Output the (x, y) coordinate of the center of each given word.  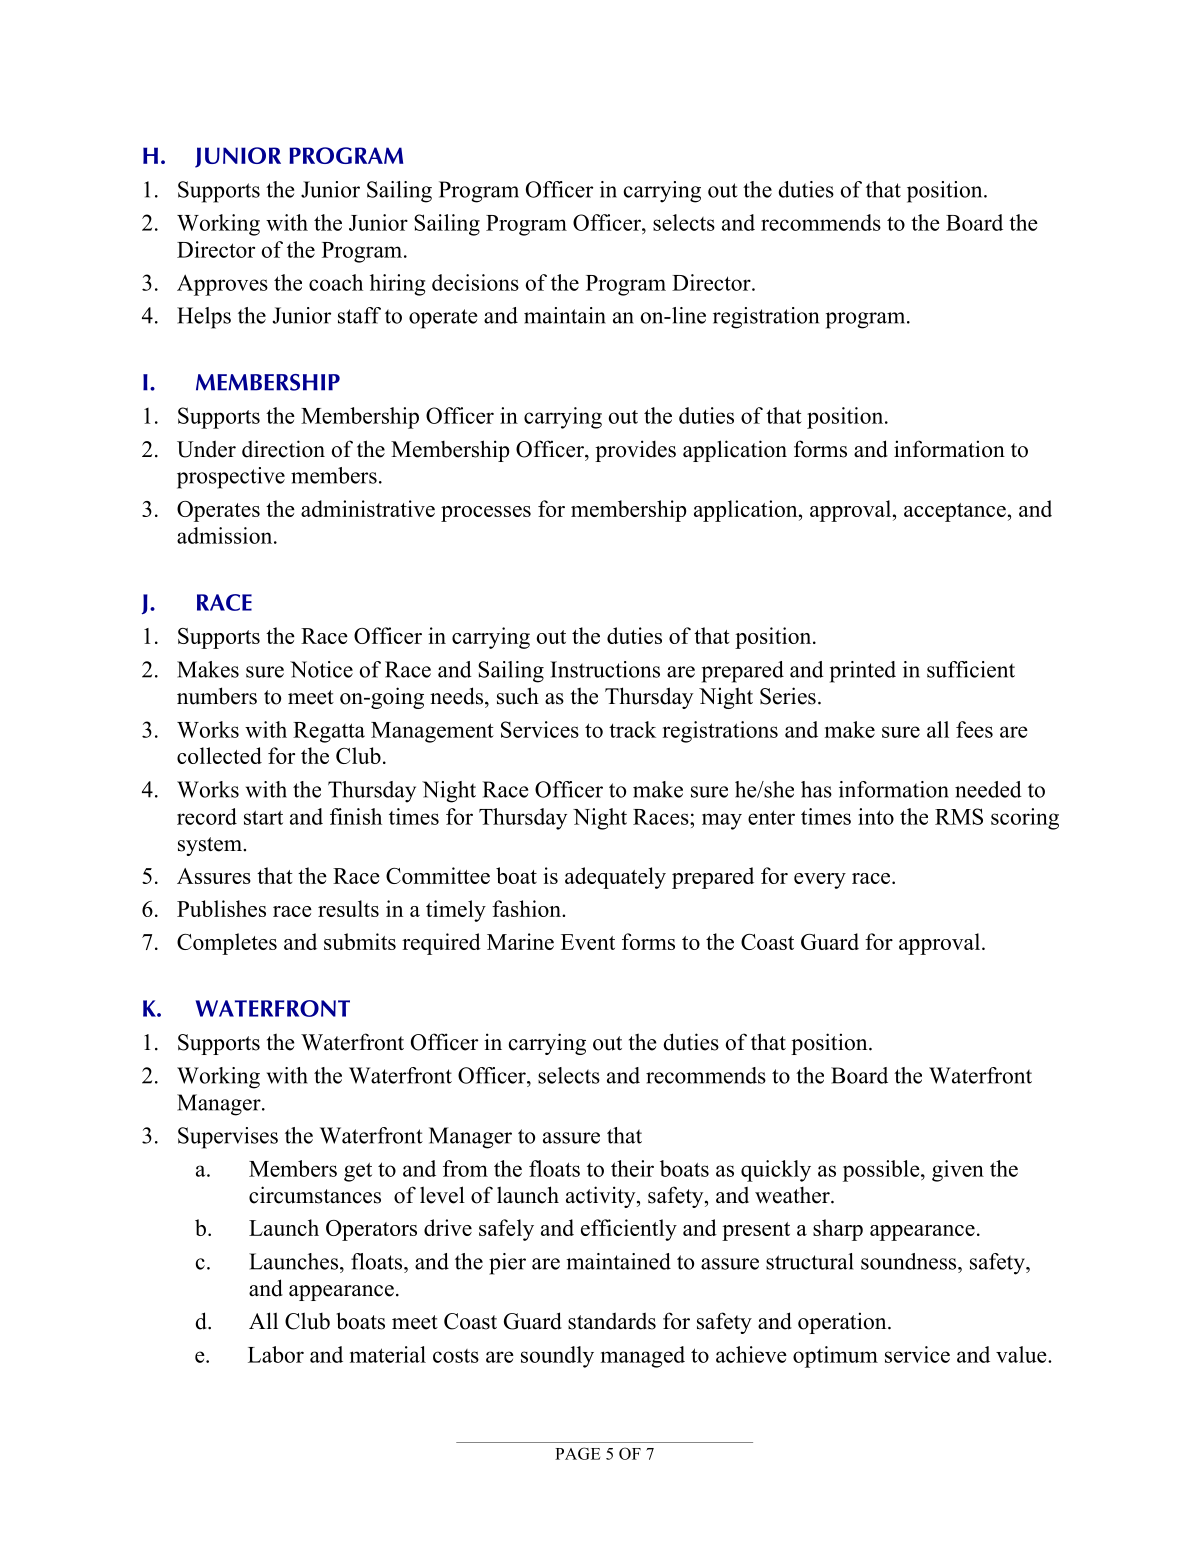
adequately (615, 878)
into (876, 816)
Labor (276, 1354)
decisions (475, 282)
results (348, 908)
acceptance (955, 512)
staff (359, 315)
